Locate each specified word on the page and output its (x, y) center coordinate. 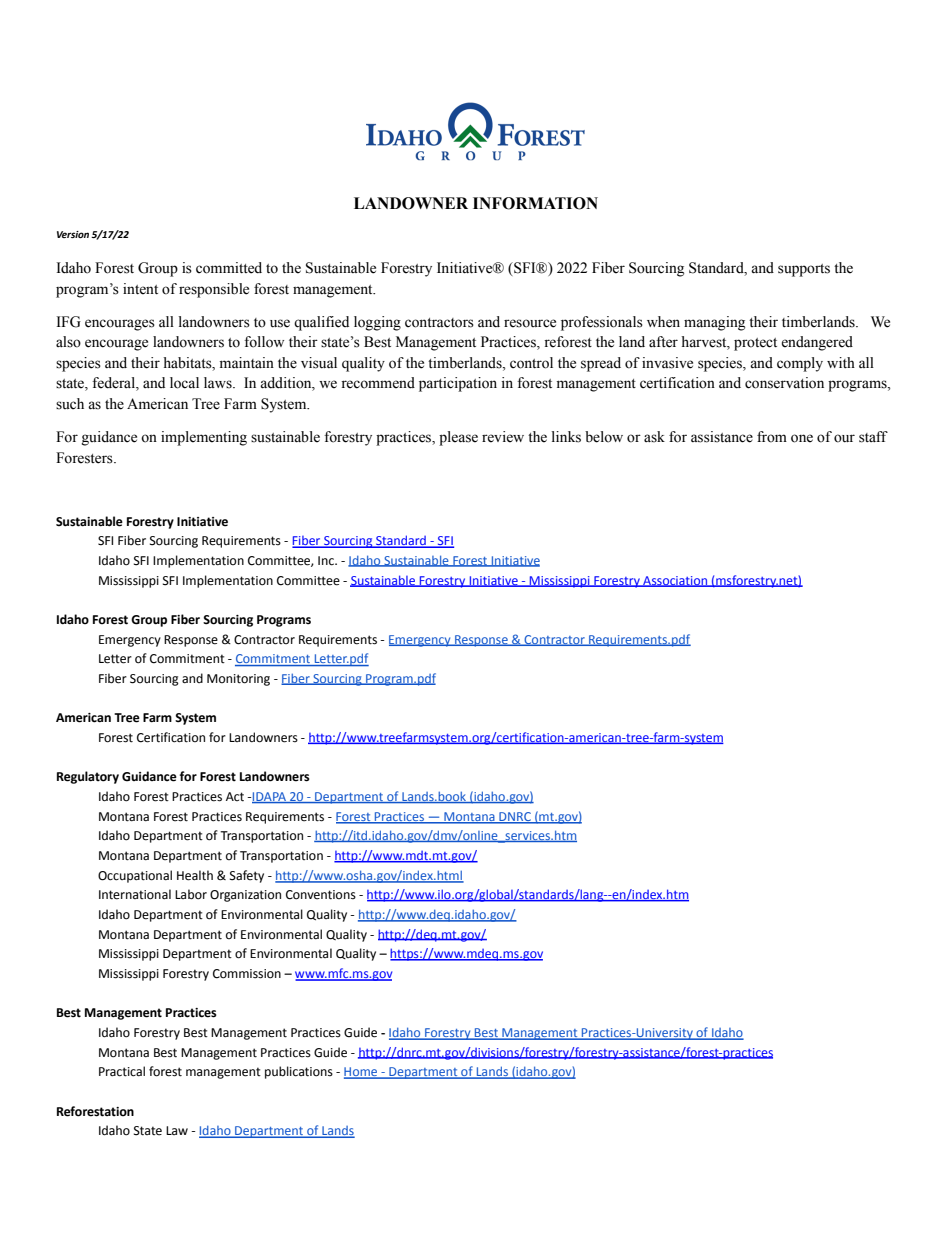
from (772, 437)
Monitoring (238, 680)
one (802, 438)
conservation (784, 383)
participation (458, 384)
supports (804, 270)
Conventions (321, 895)
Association (675, 581)
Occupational (135, 876)
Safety (247, 876)
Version (73, 234)
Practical (122, 1071)
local (184, 383)
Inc (327, 561)
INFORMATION (535, 203)
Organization (245, 896)
